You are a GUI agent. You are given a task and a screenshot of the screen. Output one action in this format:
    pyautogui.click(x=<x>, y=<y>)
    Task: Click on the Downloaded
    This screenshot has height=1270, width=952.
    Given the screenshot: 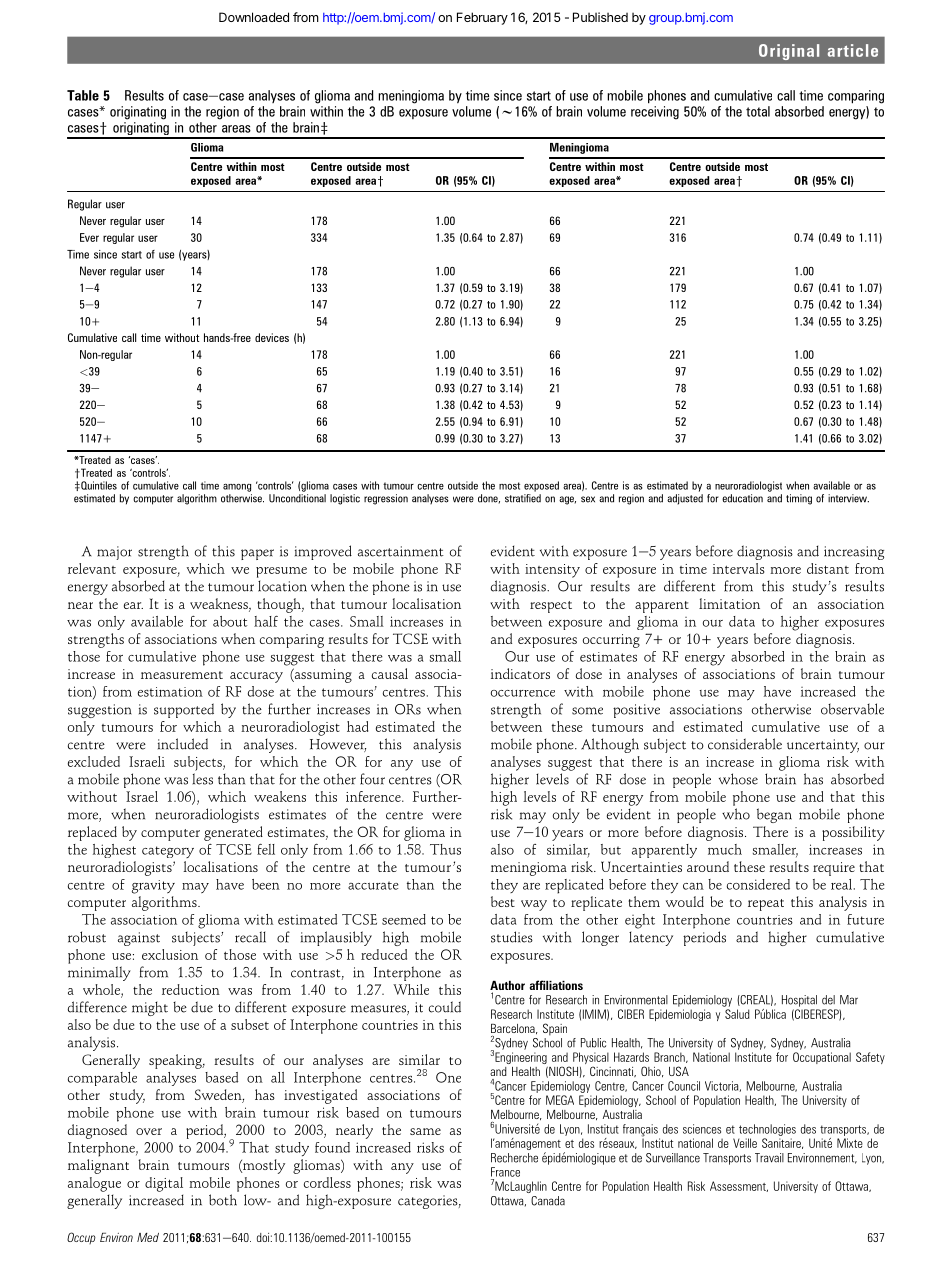 What is the action you would take?
    pyautogui.click(x=254, y=17)
